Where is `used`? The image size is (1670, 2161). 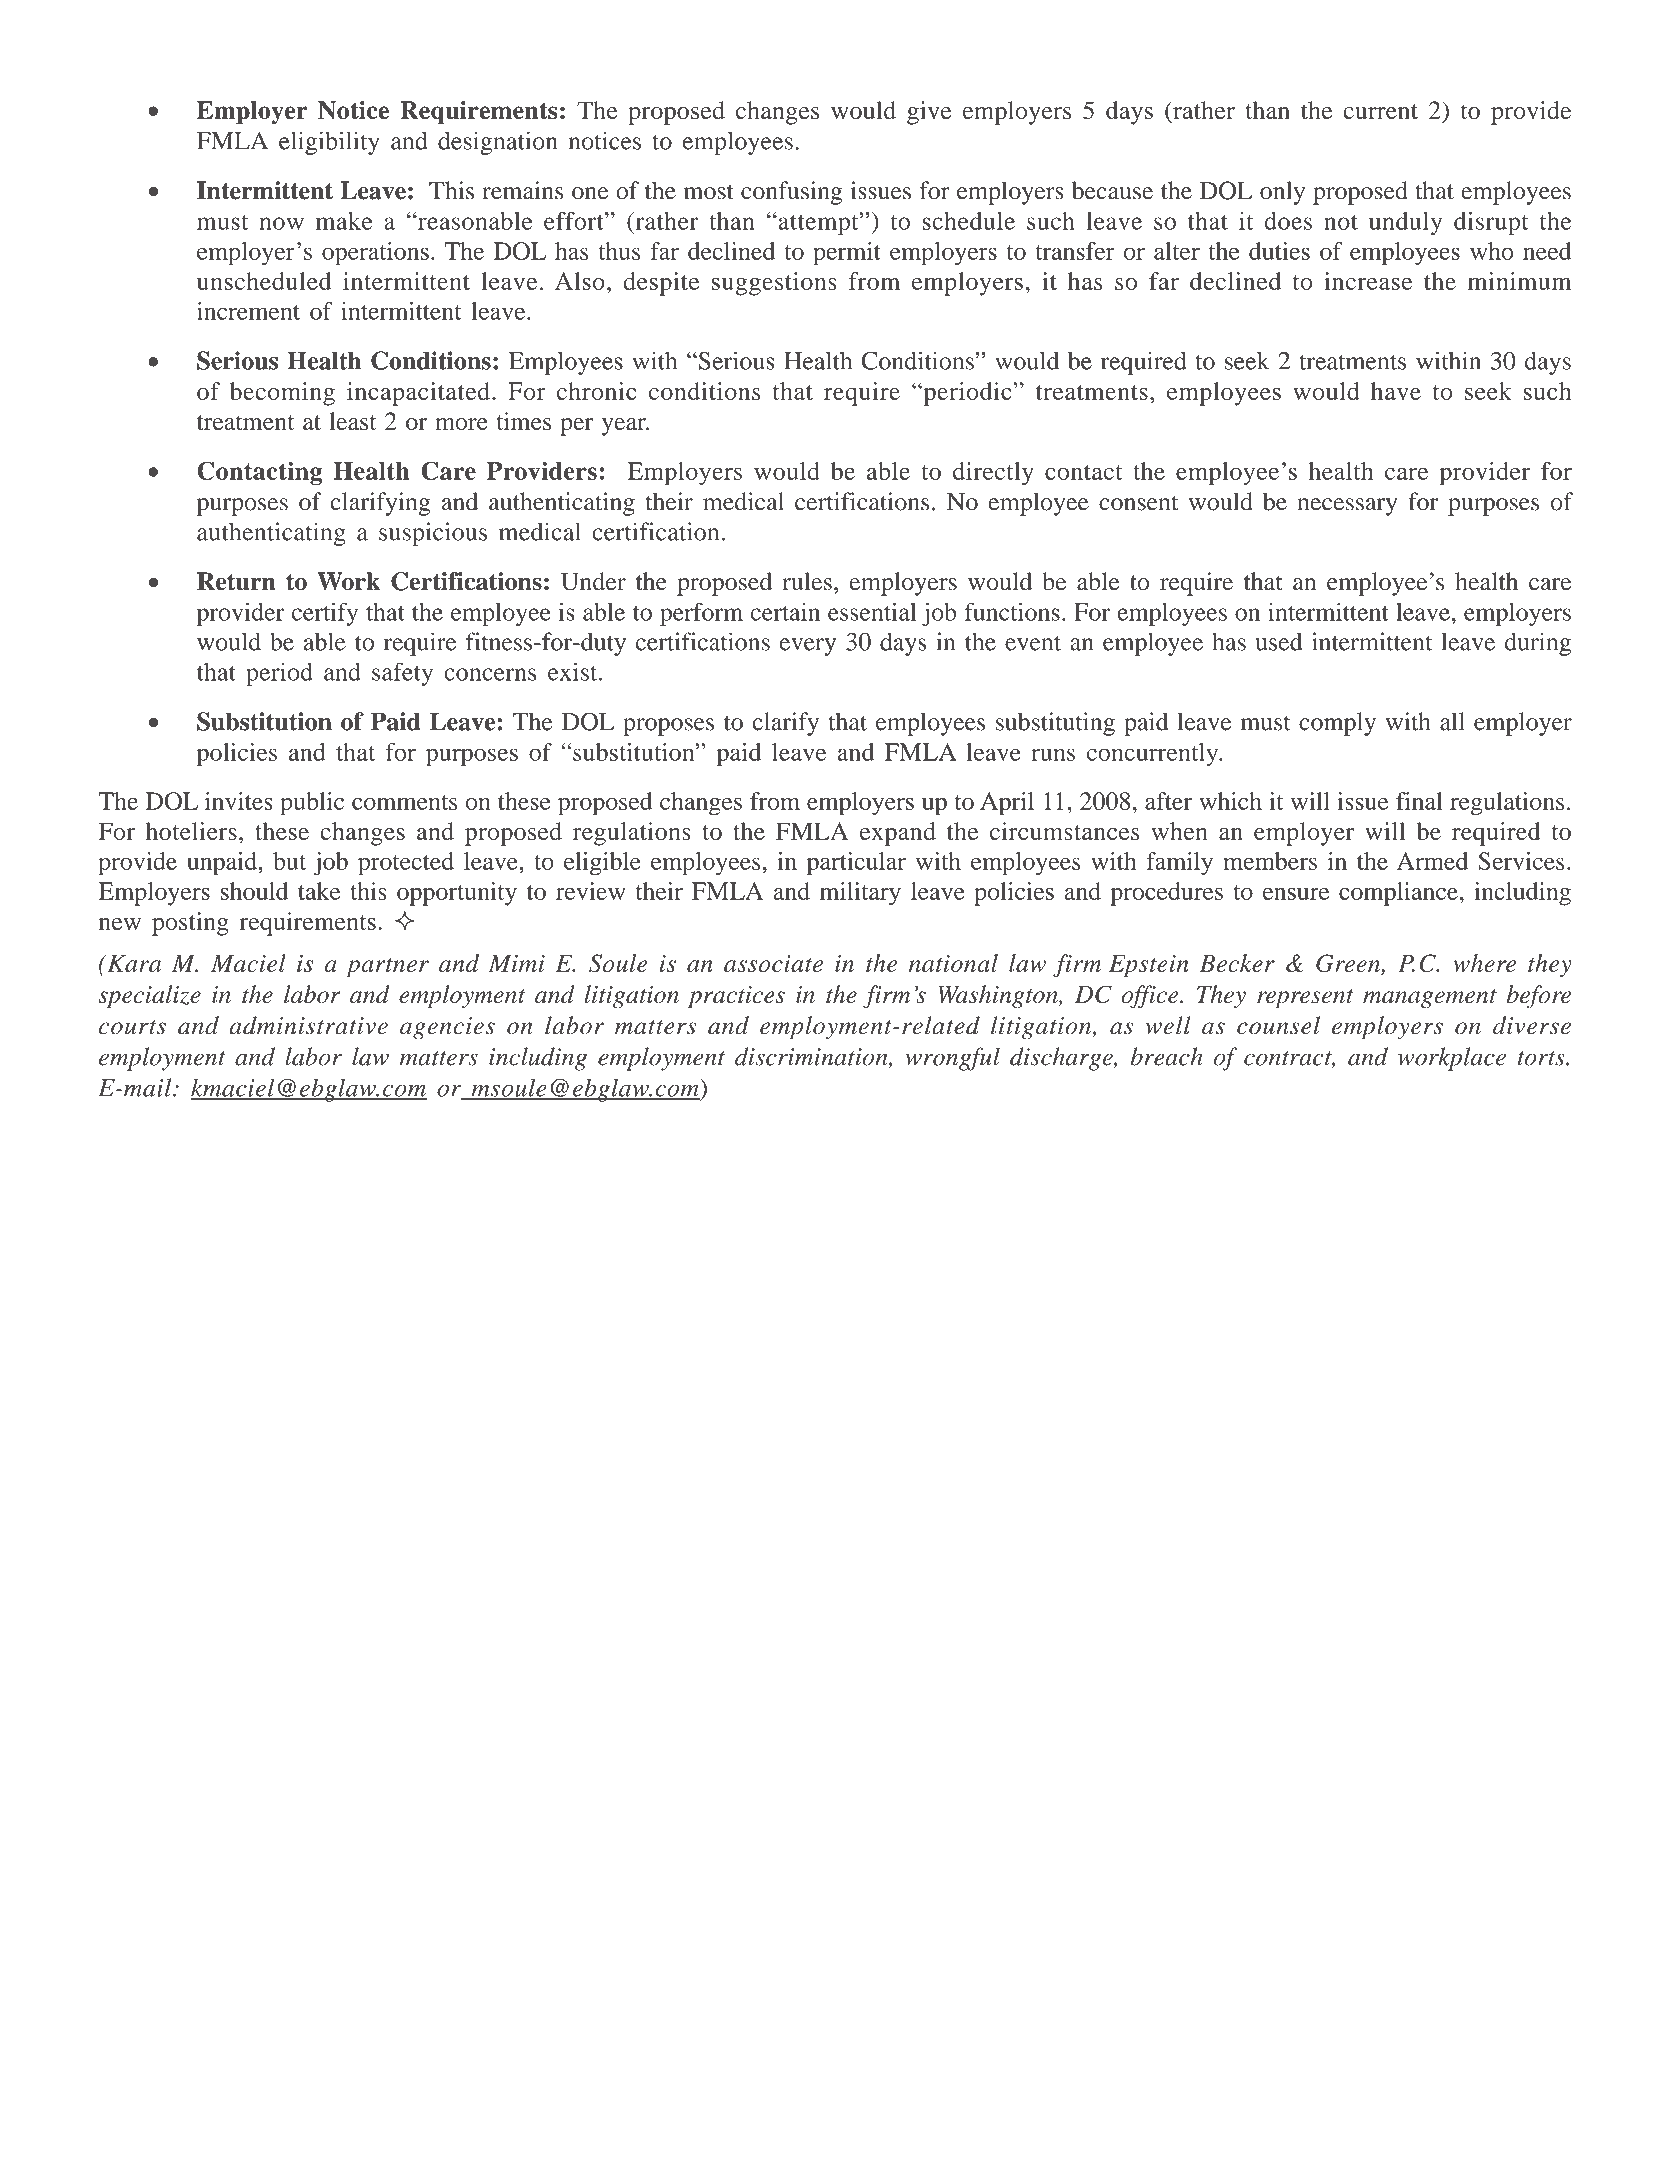
used is located at coordinates (1278, 641).
